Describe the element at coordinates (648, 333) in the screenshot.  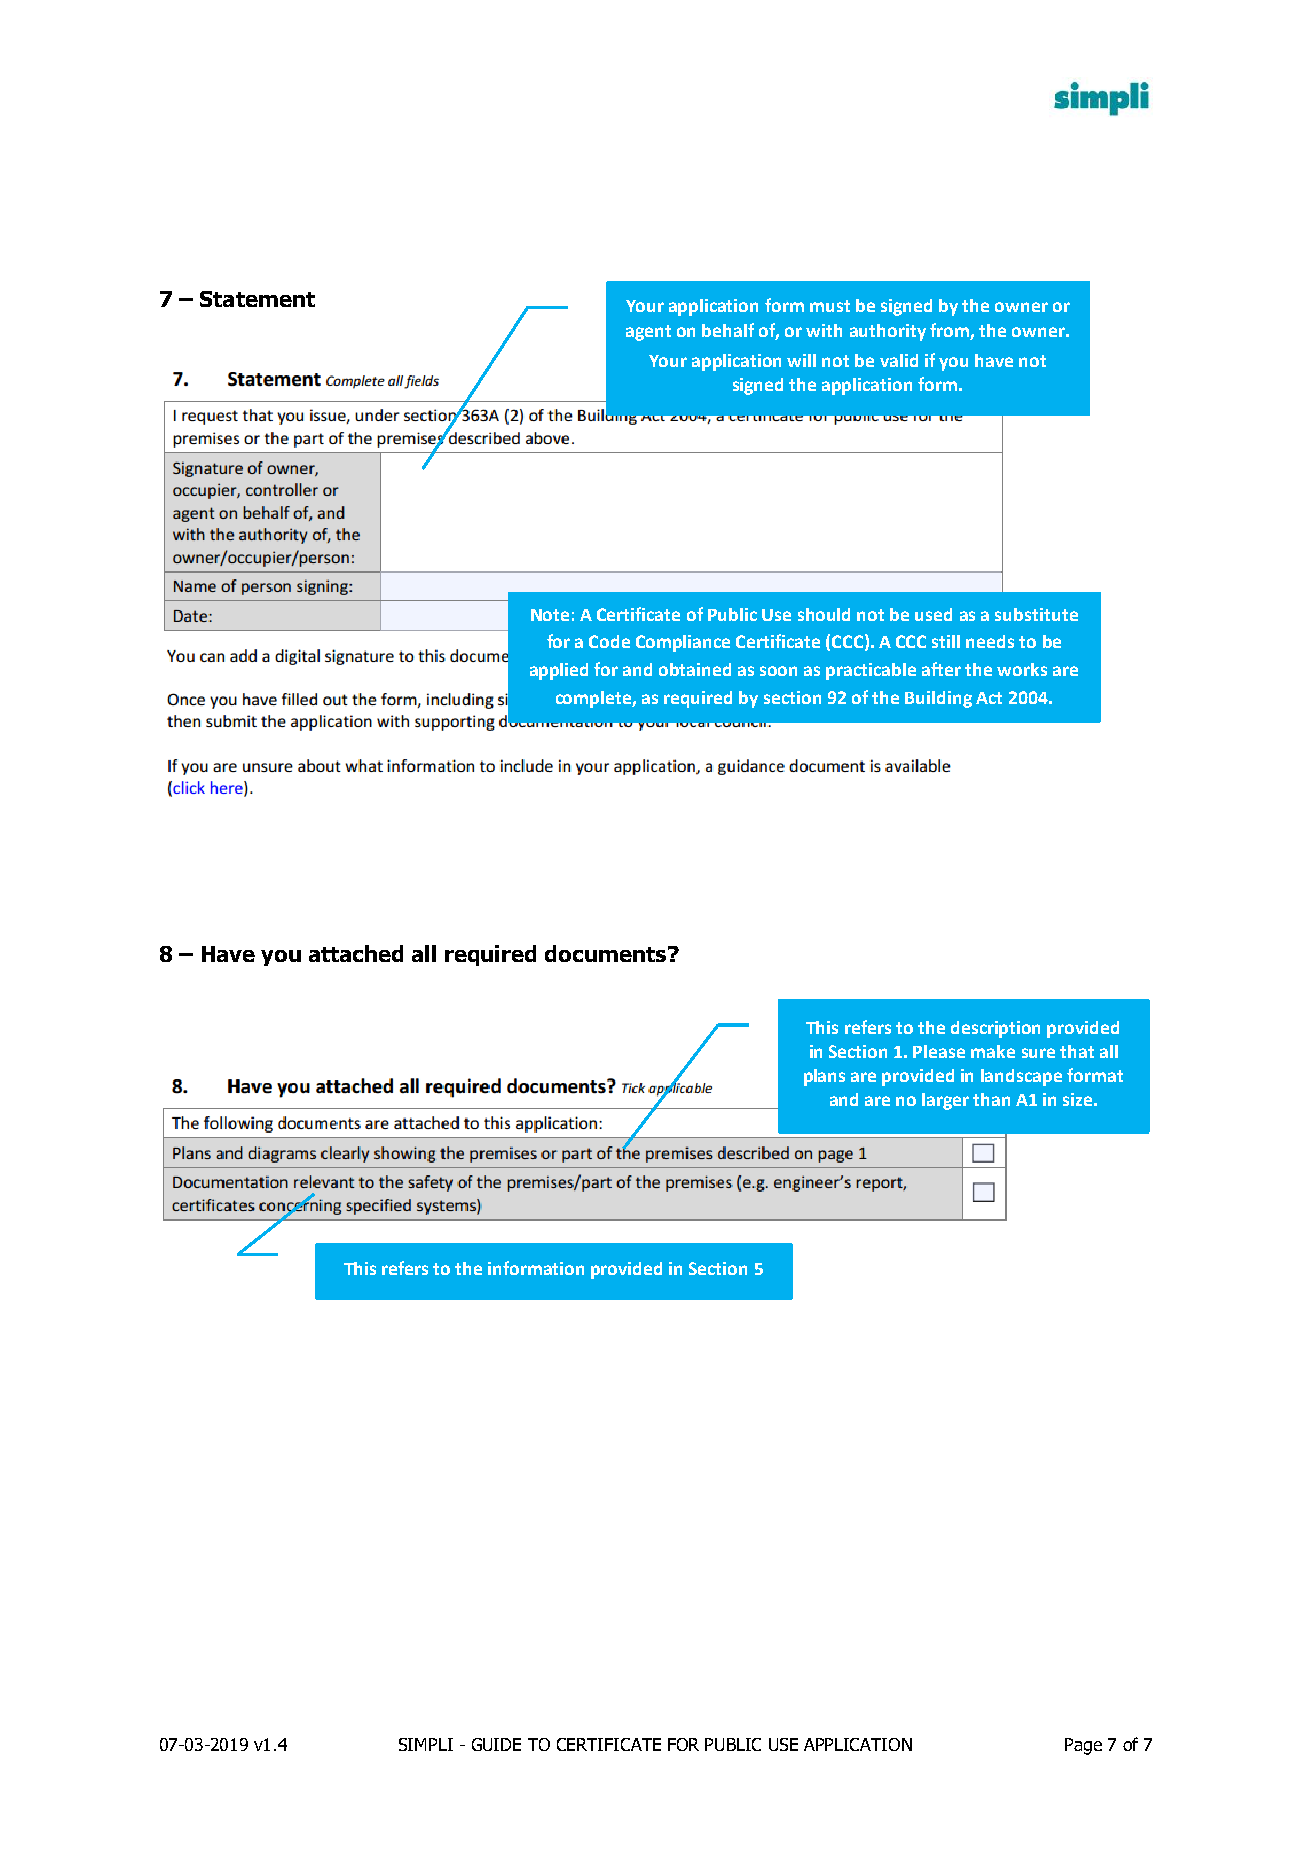
I see `agent` at that location.
